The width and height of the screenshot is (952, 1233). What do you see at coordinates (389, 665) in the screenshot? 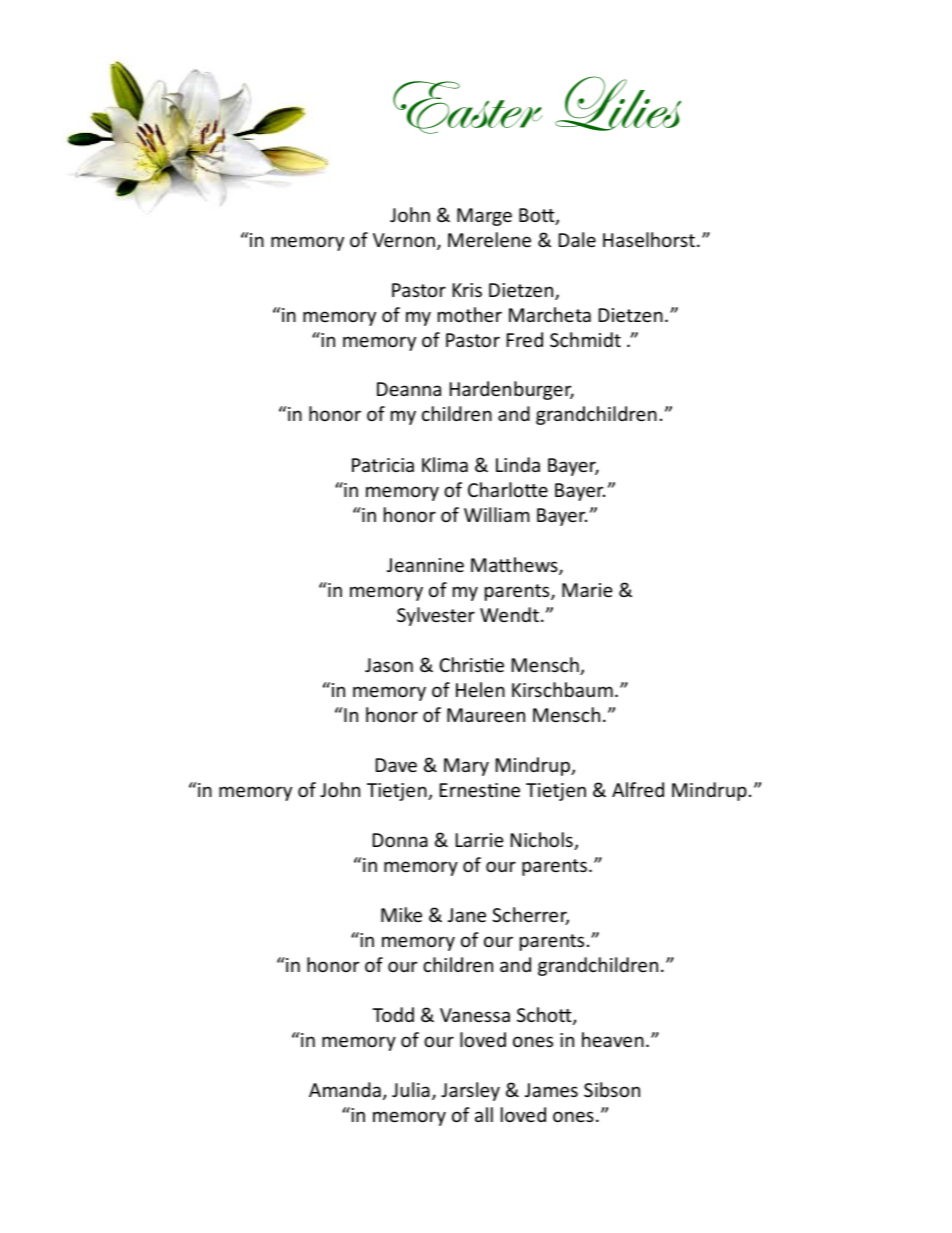
I see `Jason` at bounding box center [389, 665].
